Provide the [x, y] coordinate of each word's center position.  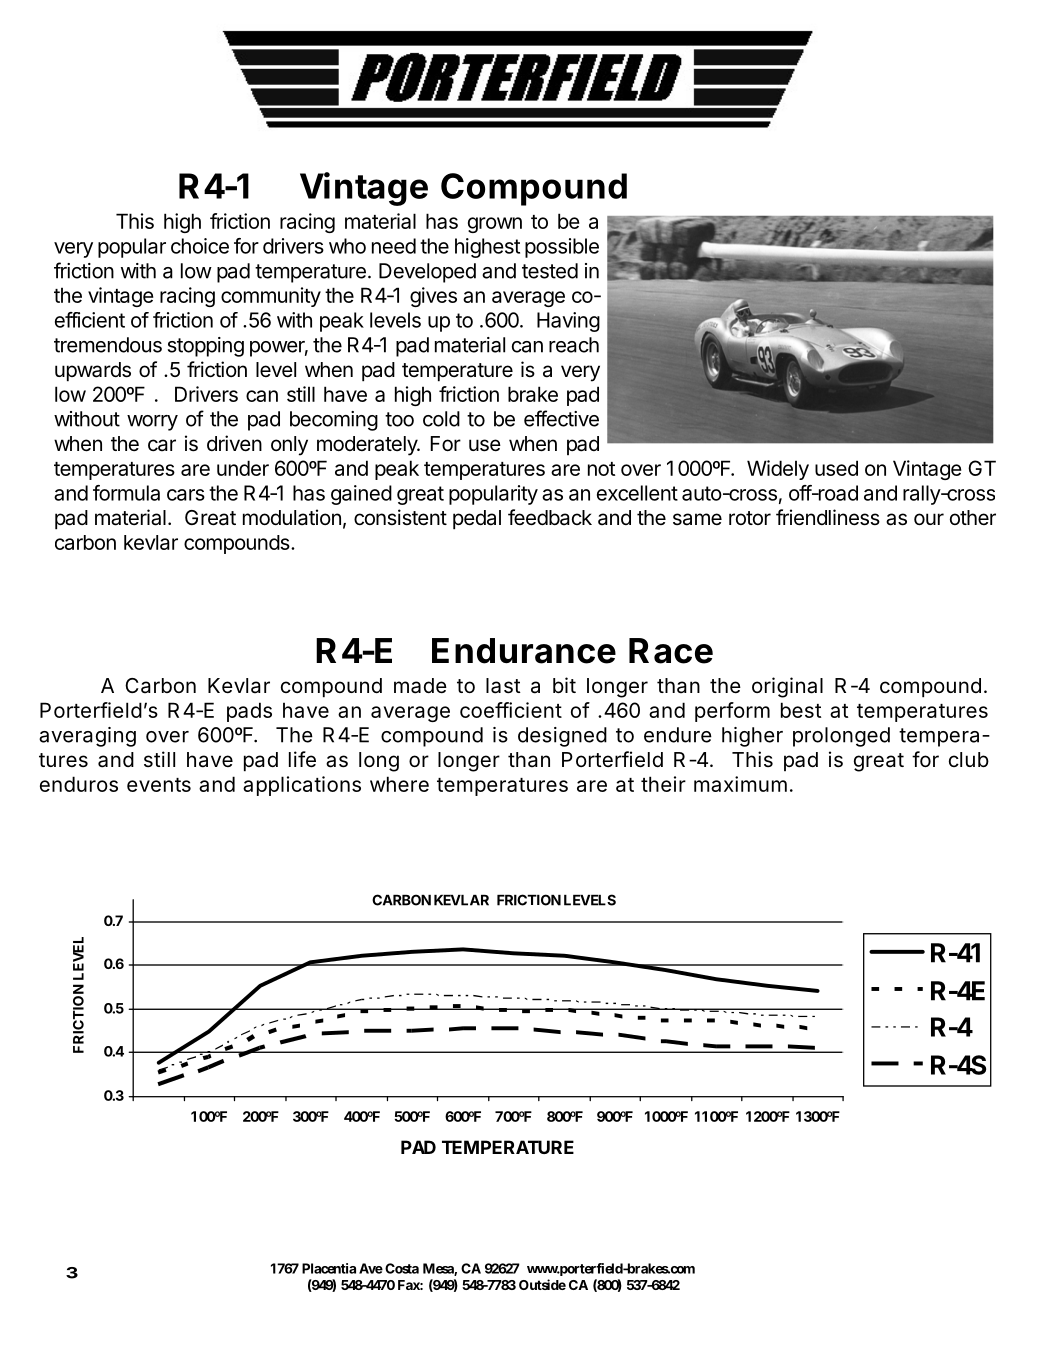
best [801, 710]
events [159, 785]
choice [200, 246]
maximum [740, 784]
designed [562, 737]
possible [562, 248]
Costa [402, 1268]
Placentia [329, 1268]
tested [550, 271]
